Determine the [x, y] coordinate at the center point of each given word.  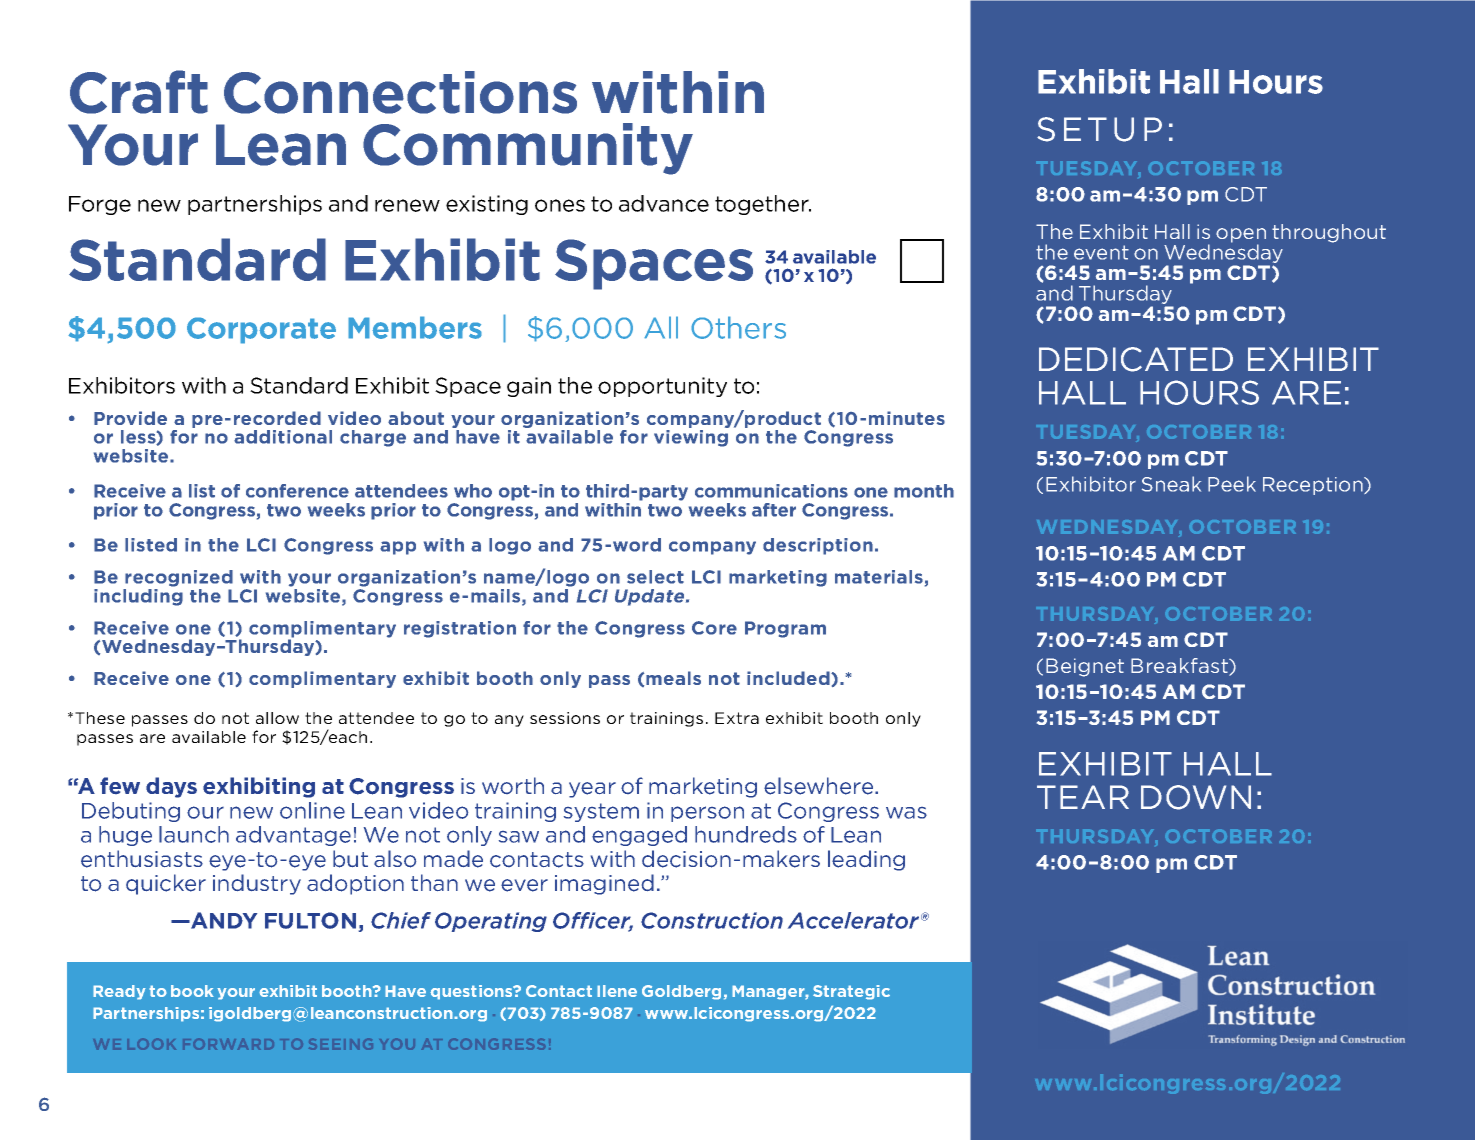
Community [528, 149]
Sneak [1171, 484]
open [1241, 236]
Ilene [617, 991]
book [192, 991]
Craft [139, 92]
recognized [179, 578]
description [818, 546]
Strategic [851, 992]
